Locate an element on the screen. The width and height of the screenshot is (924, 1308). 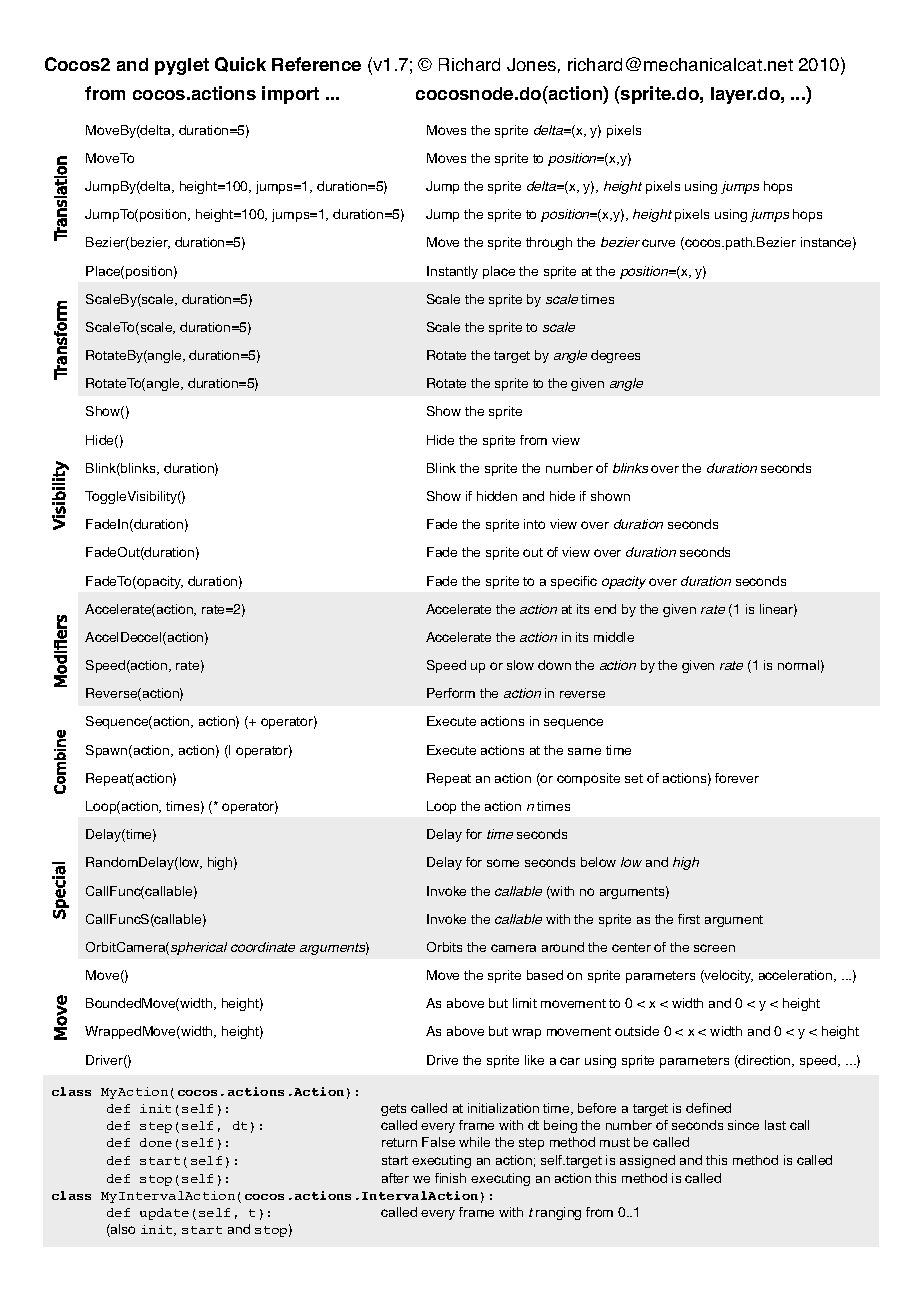
slow is located at coordinates (520, 665).
